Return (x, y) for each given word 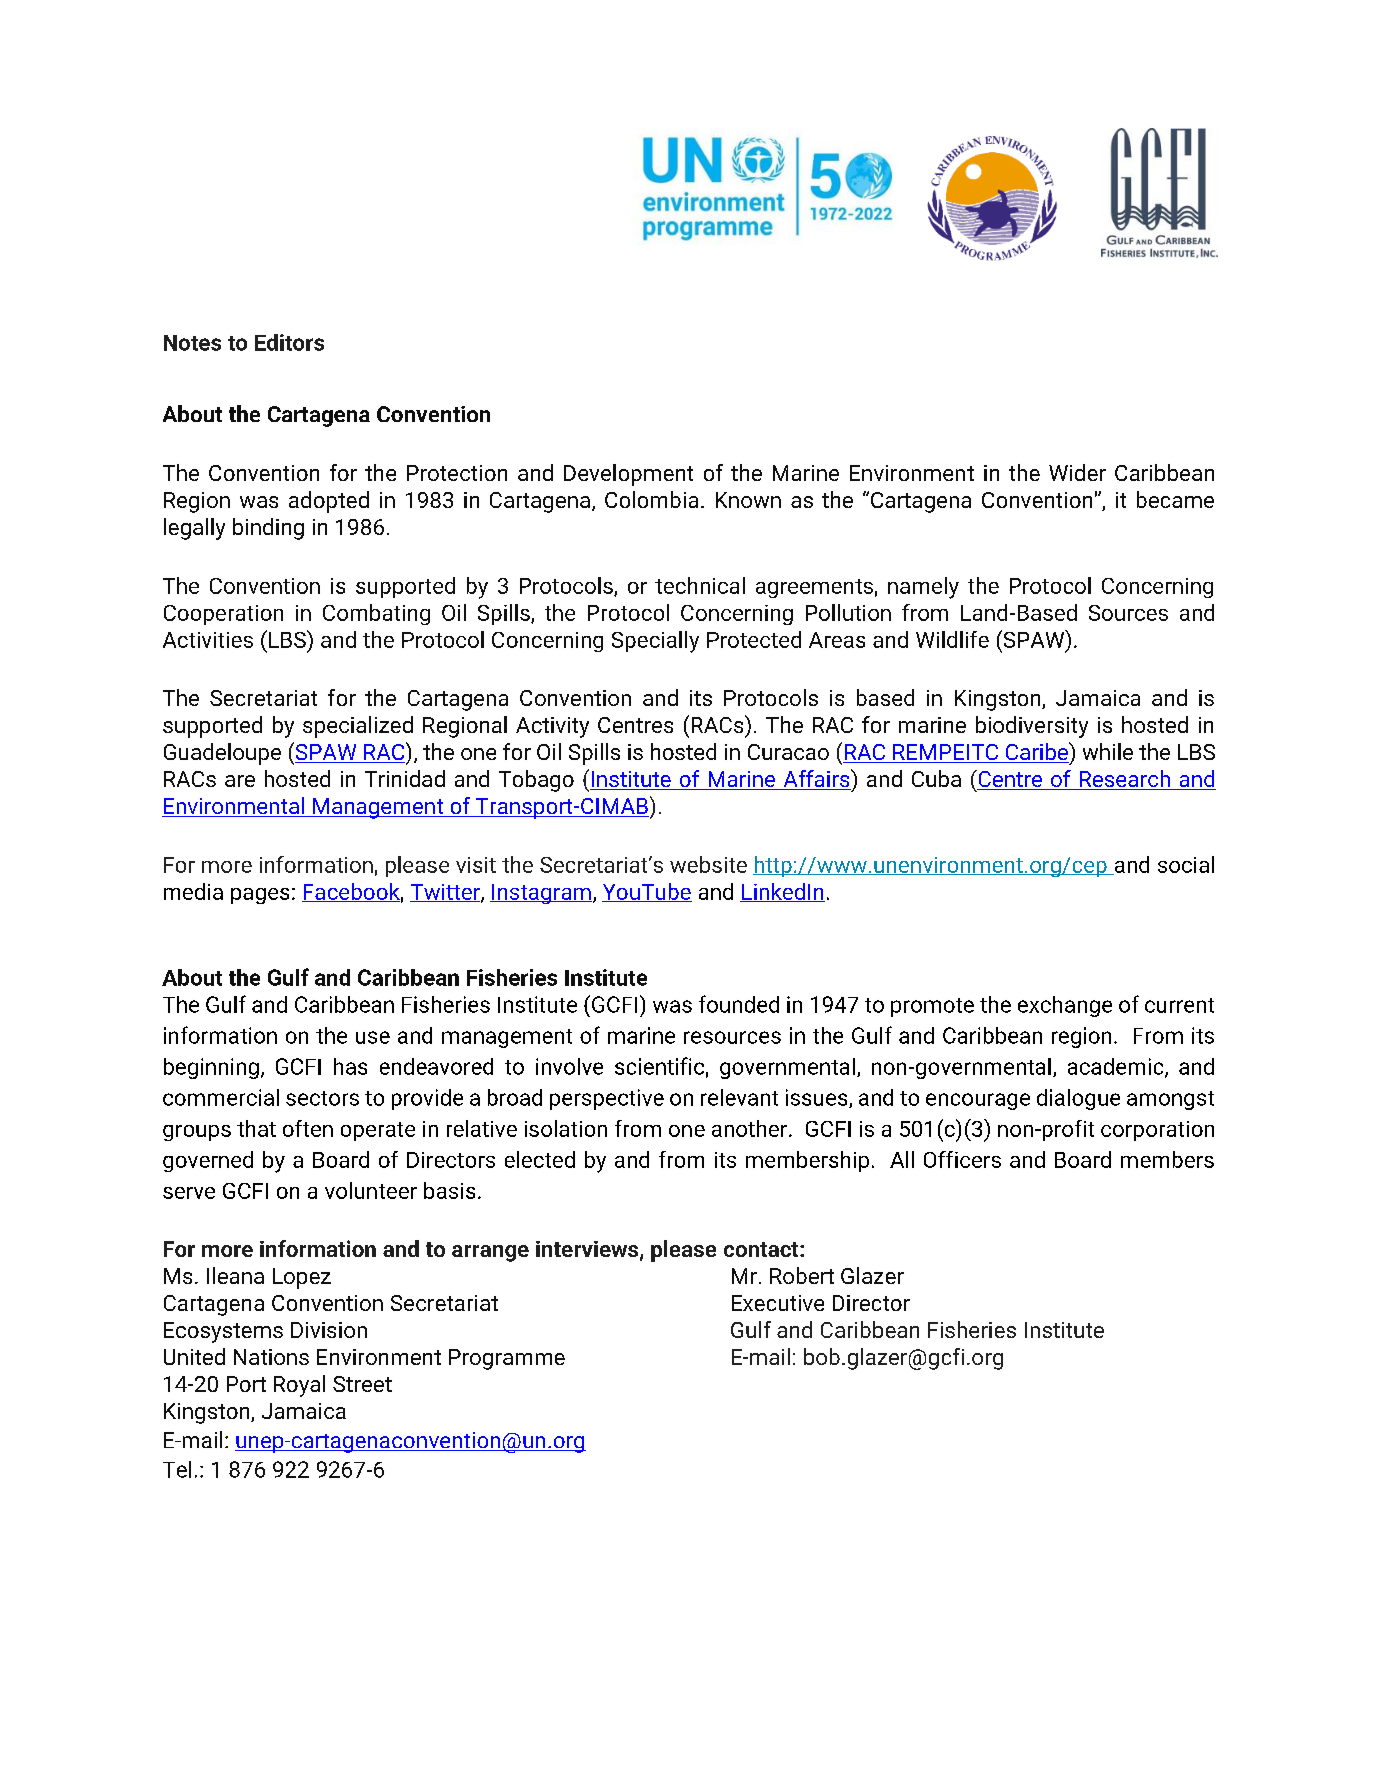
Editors (289, 342)
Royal (299, 1386)
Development (628, 475)
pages (260, 896)
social (1186, 864)
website (708, 864)
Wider (1077, 472)
